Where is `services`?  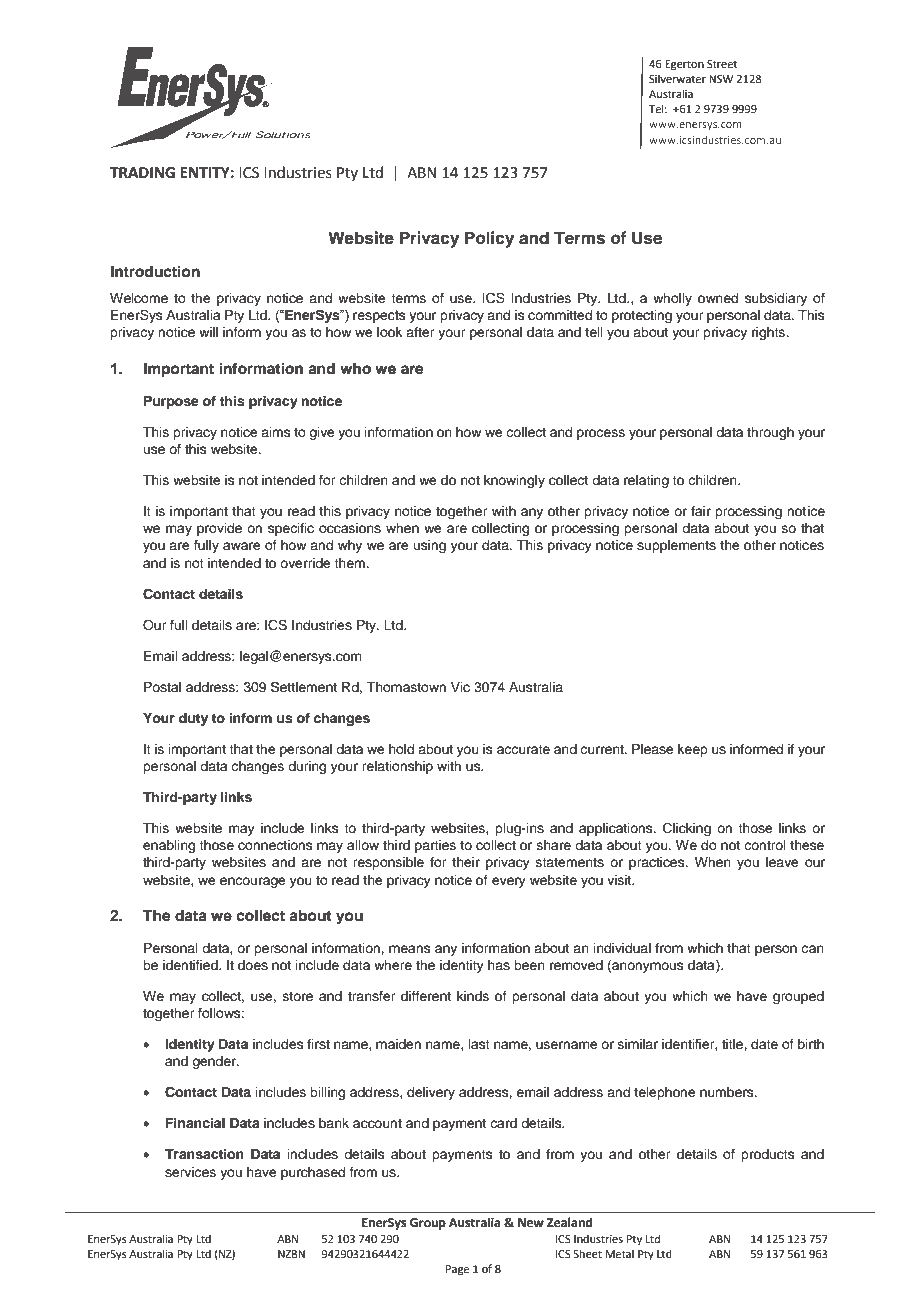
services is located at coordinates (190, 1172).
